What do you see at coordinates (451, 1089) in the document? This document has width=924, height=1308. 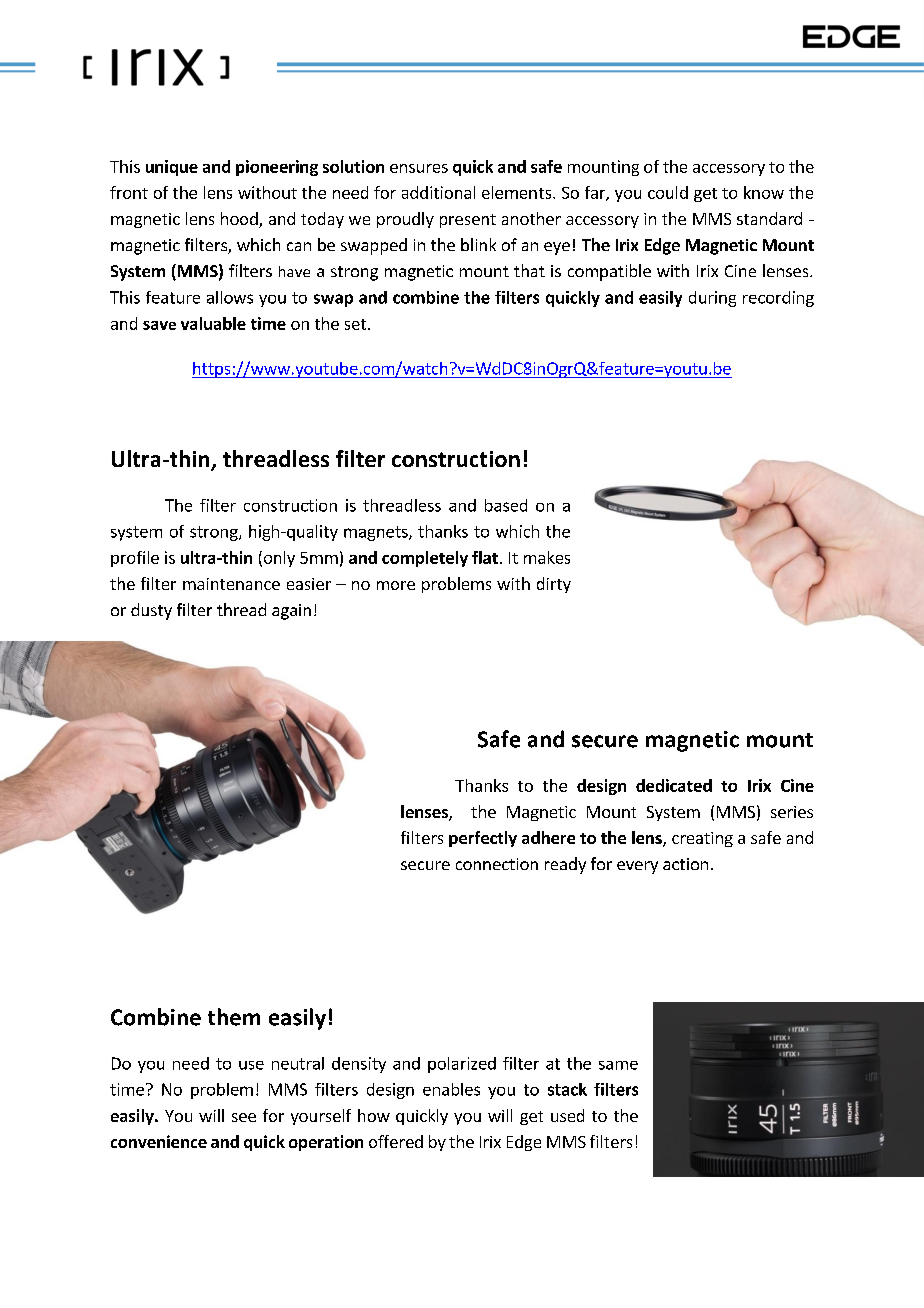 I see `enables` at bounding box center [451, 1089].
